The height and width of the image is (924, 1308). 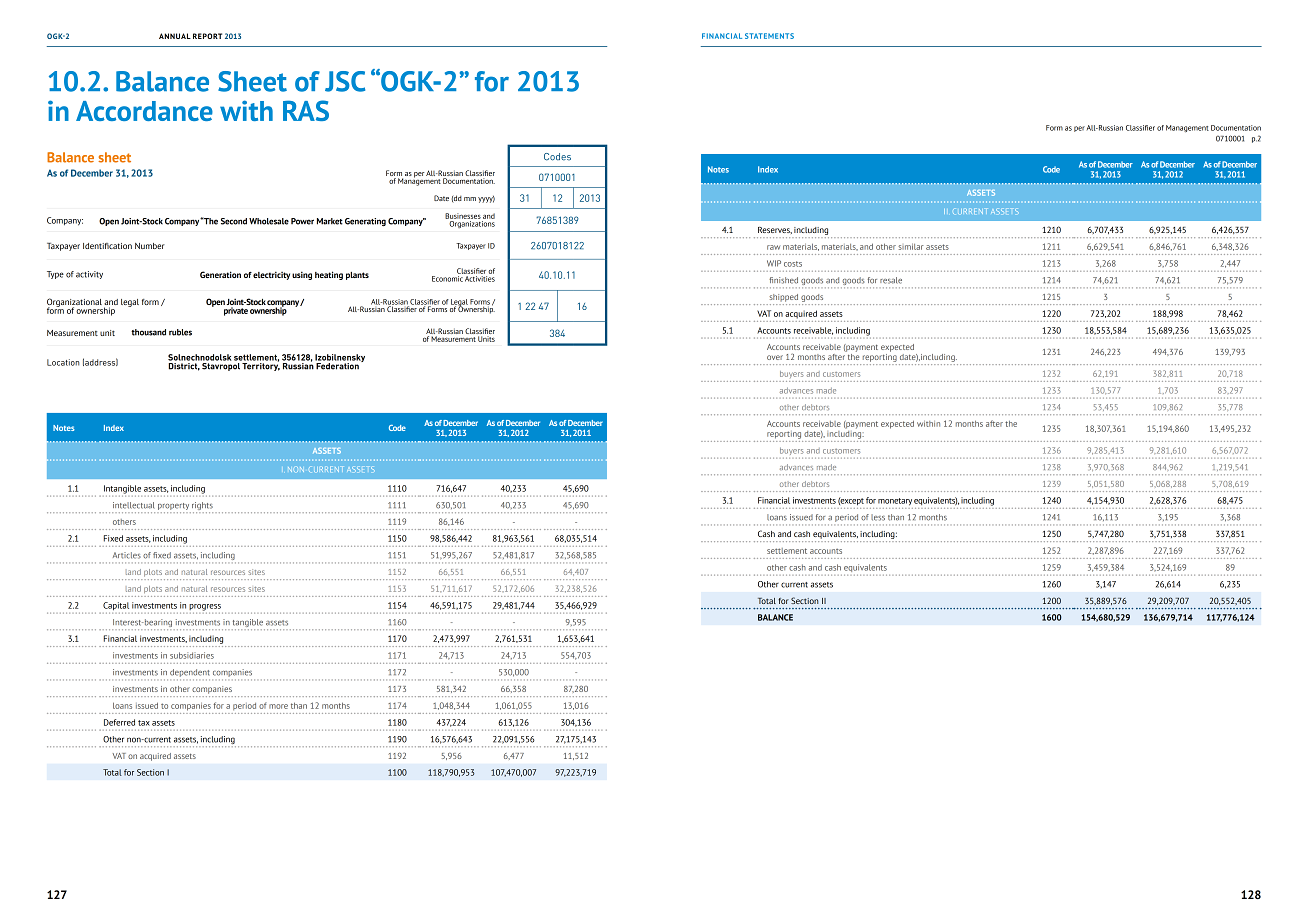 I want to click on Deferred, so click(x=119, y=722).
